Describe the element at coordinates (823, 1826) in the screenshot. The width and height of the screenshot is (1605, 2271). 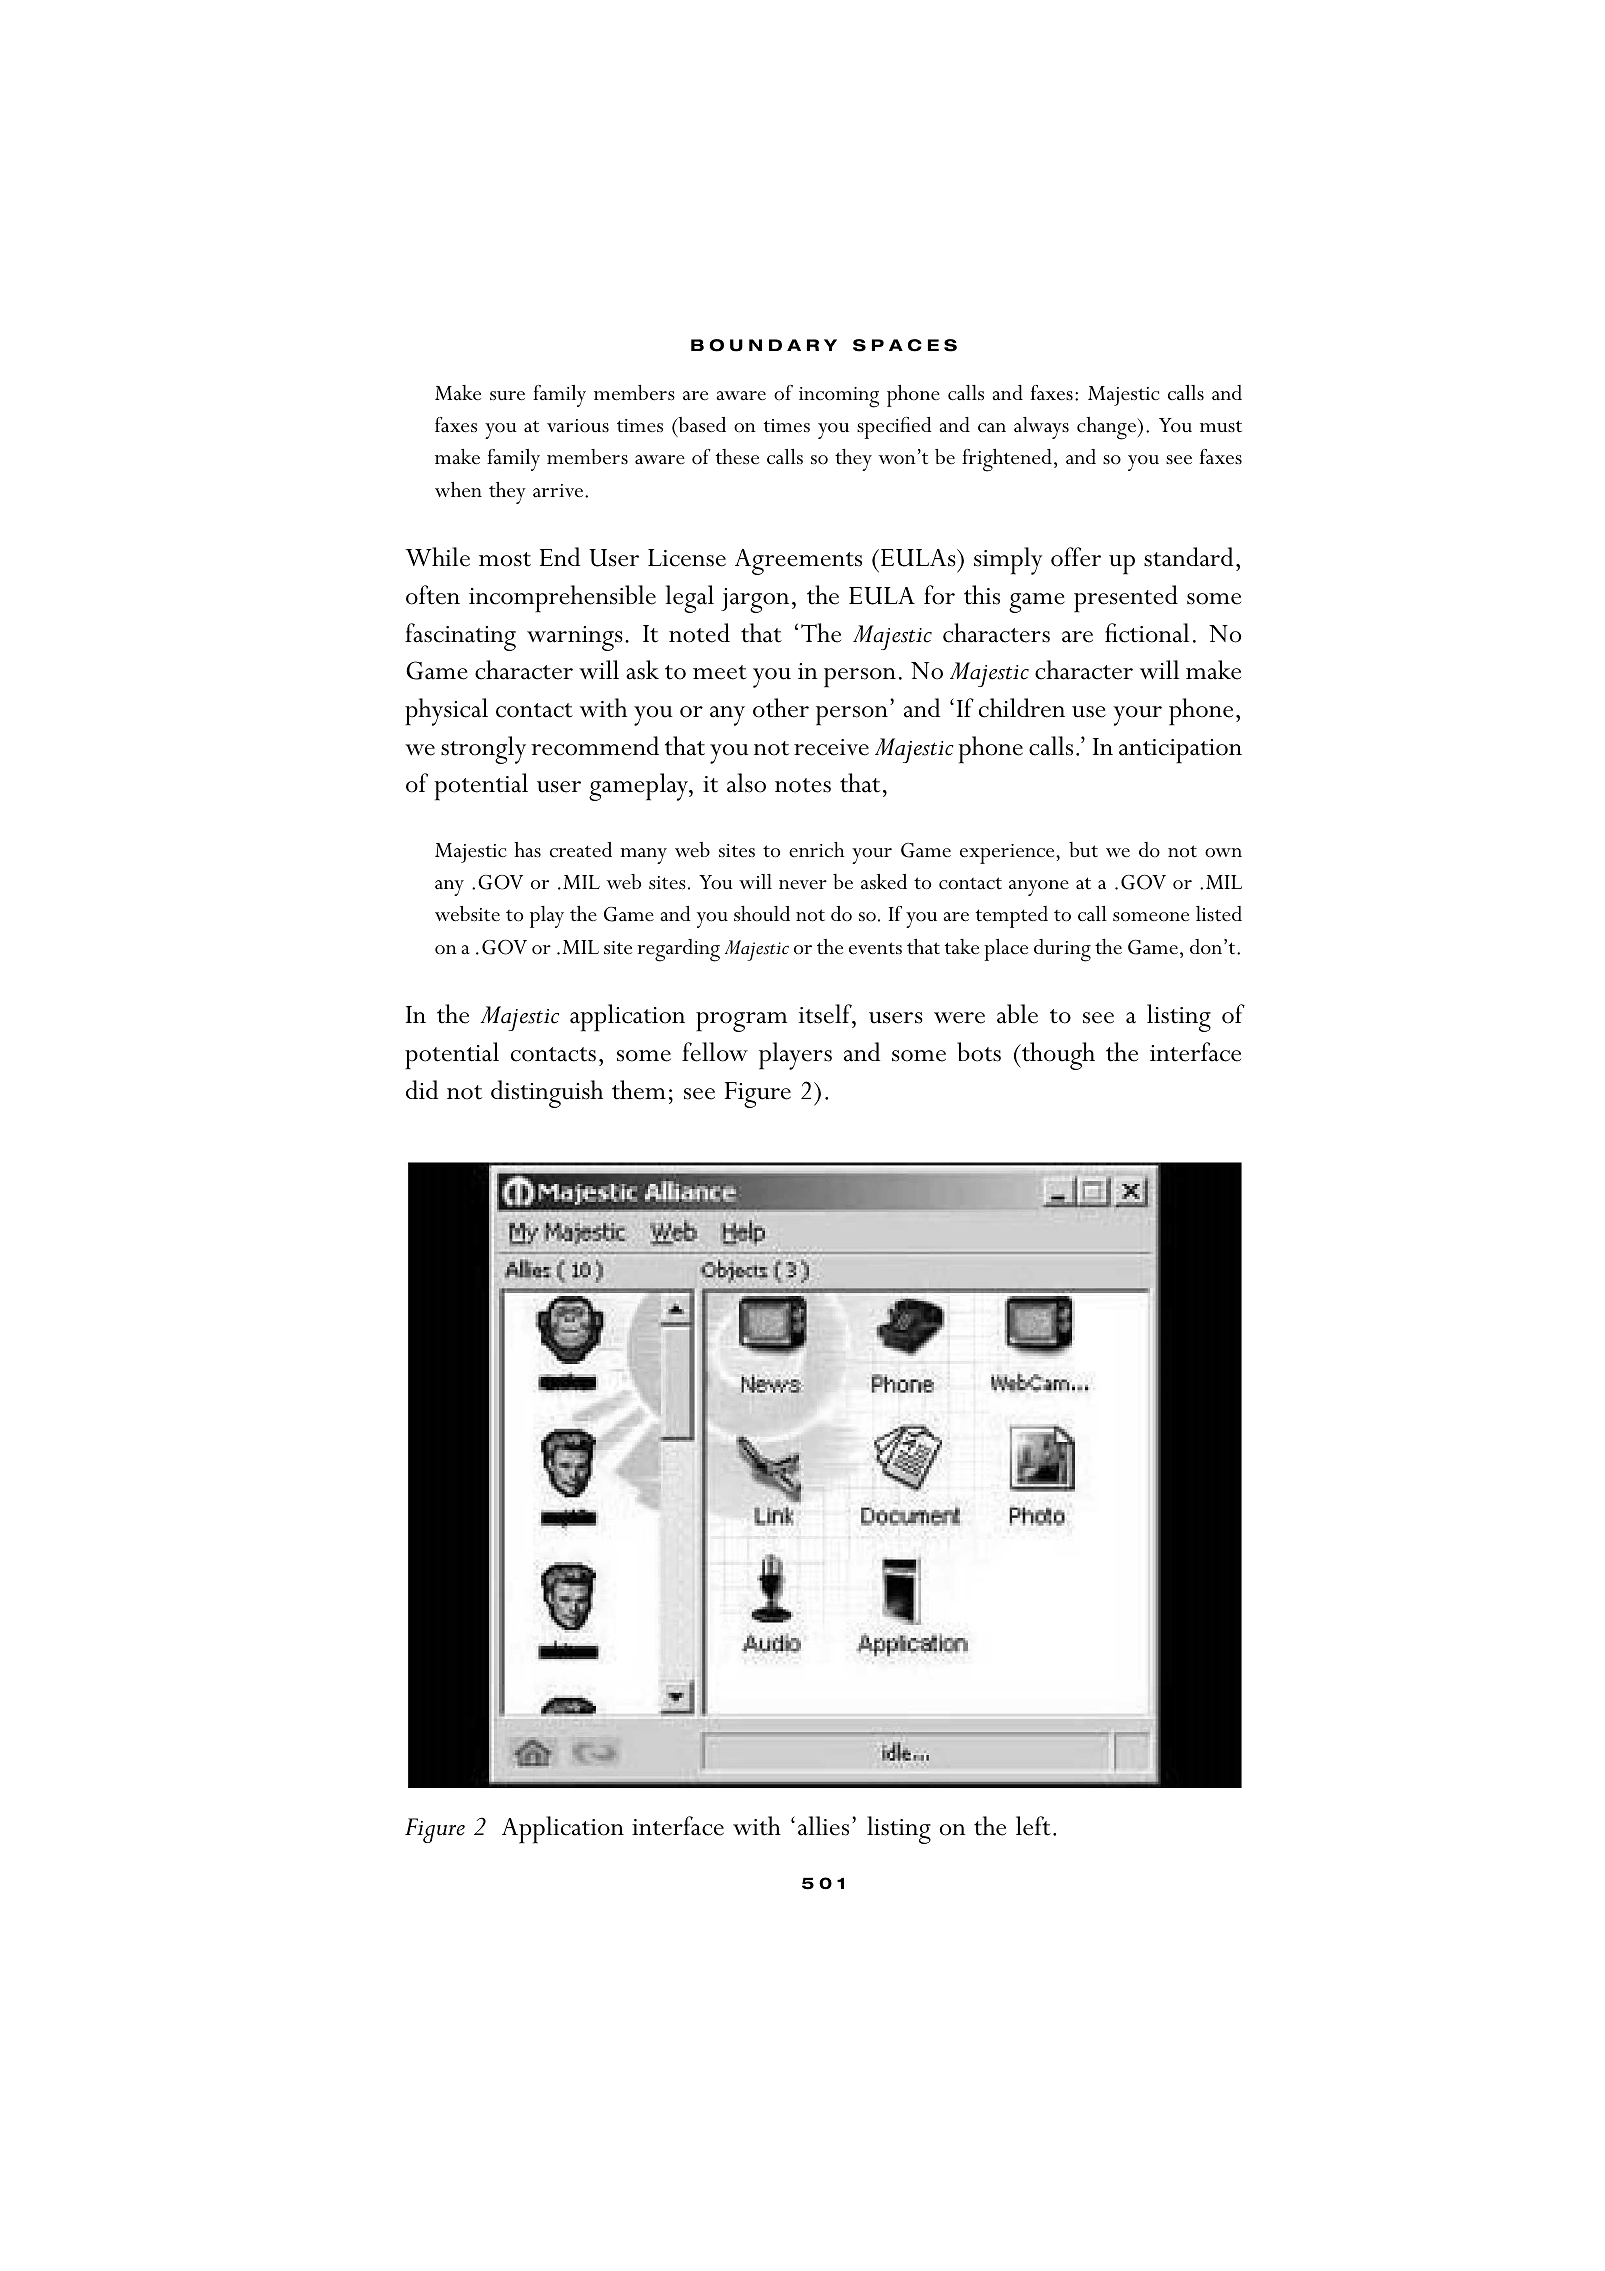
I see `allies` at that location.
